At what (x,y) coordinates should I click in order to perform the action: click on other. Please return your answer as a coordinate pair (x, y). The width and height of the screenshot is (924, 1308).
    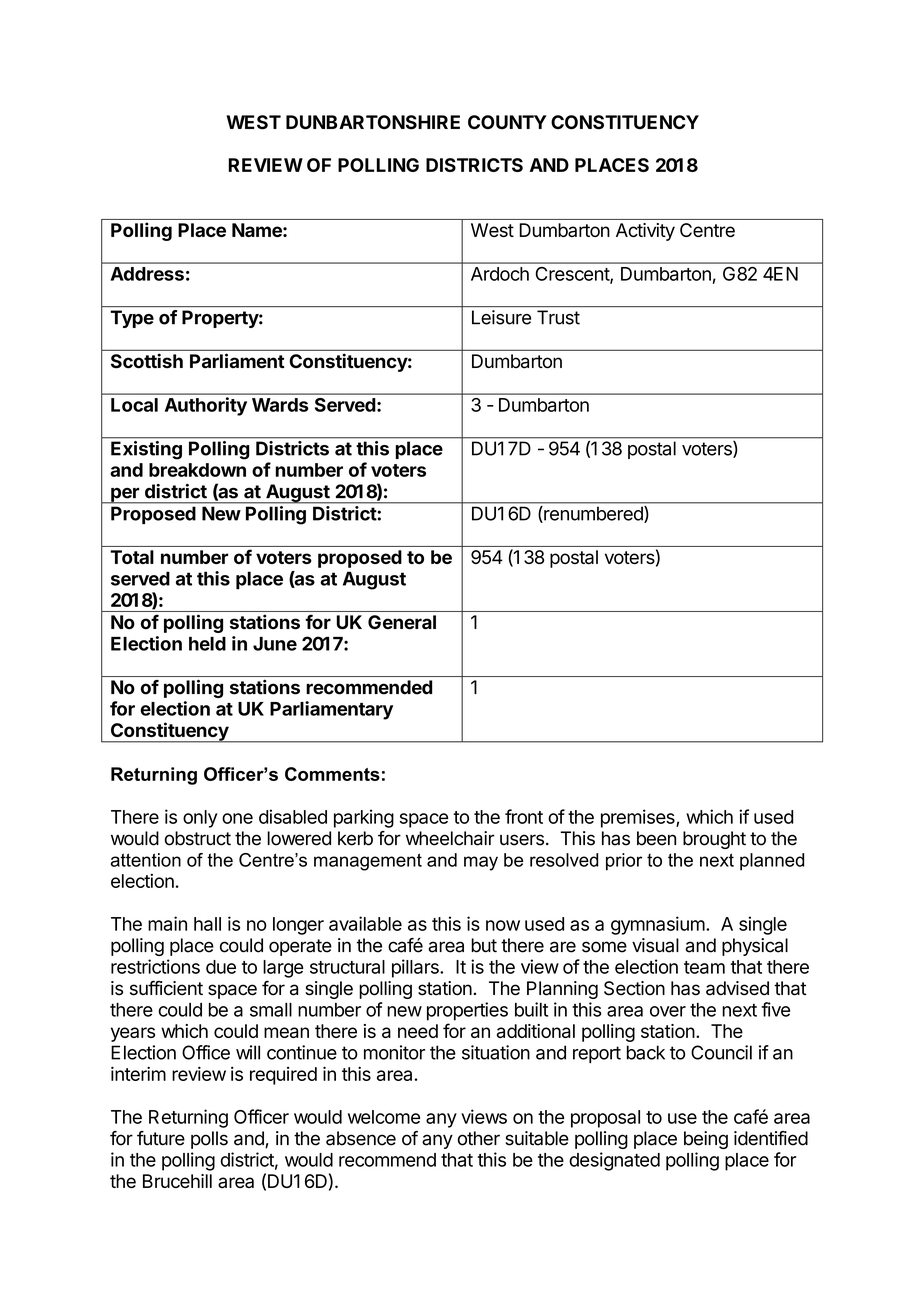
    Looking at the image, I should click on (479, 1138).
